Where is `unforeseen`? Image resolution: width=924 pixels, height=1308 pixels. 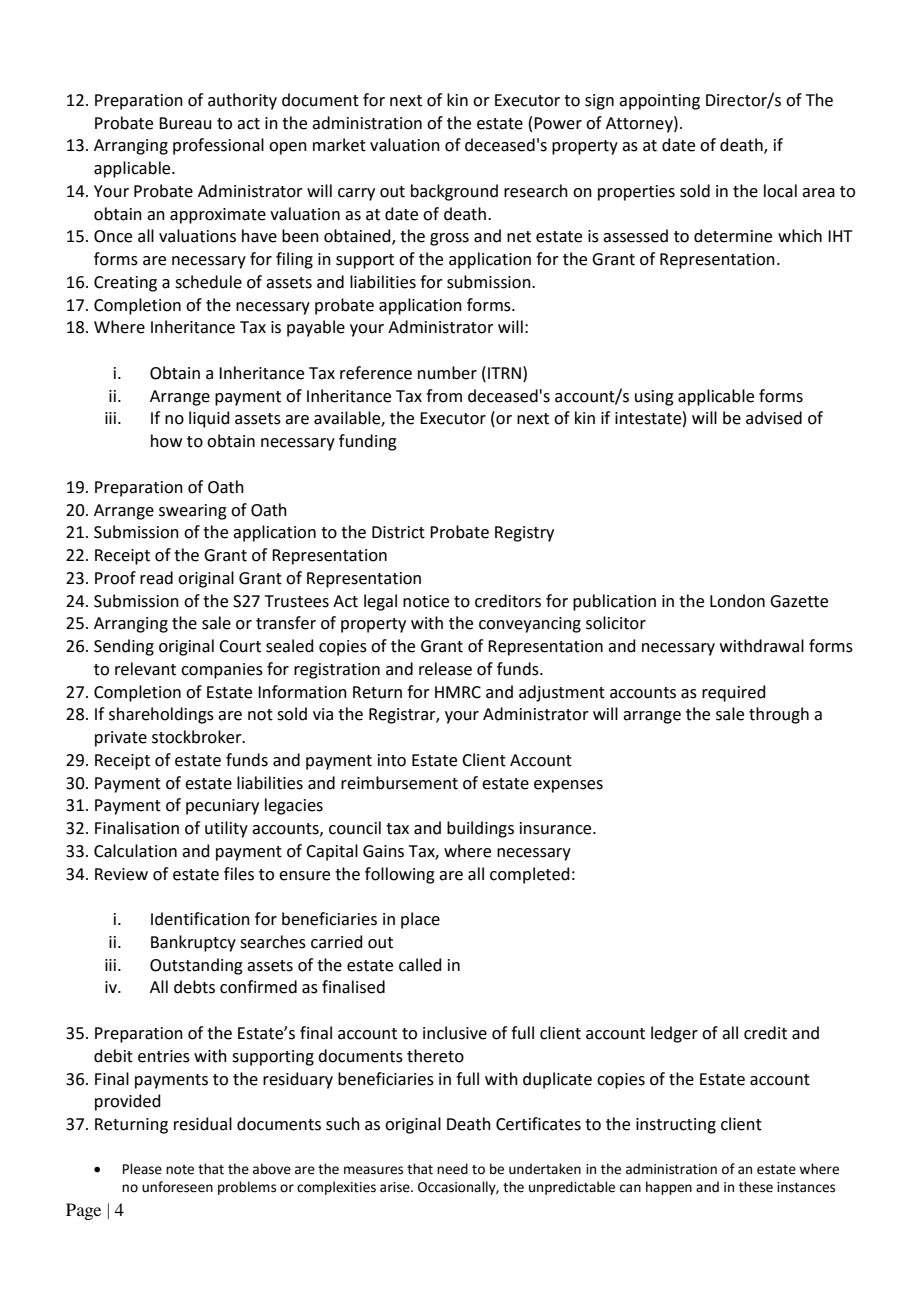 unforeseen is located at coordinates (177, 1187).
